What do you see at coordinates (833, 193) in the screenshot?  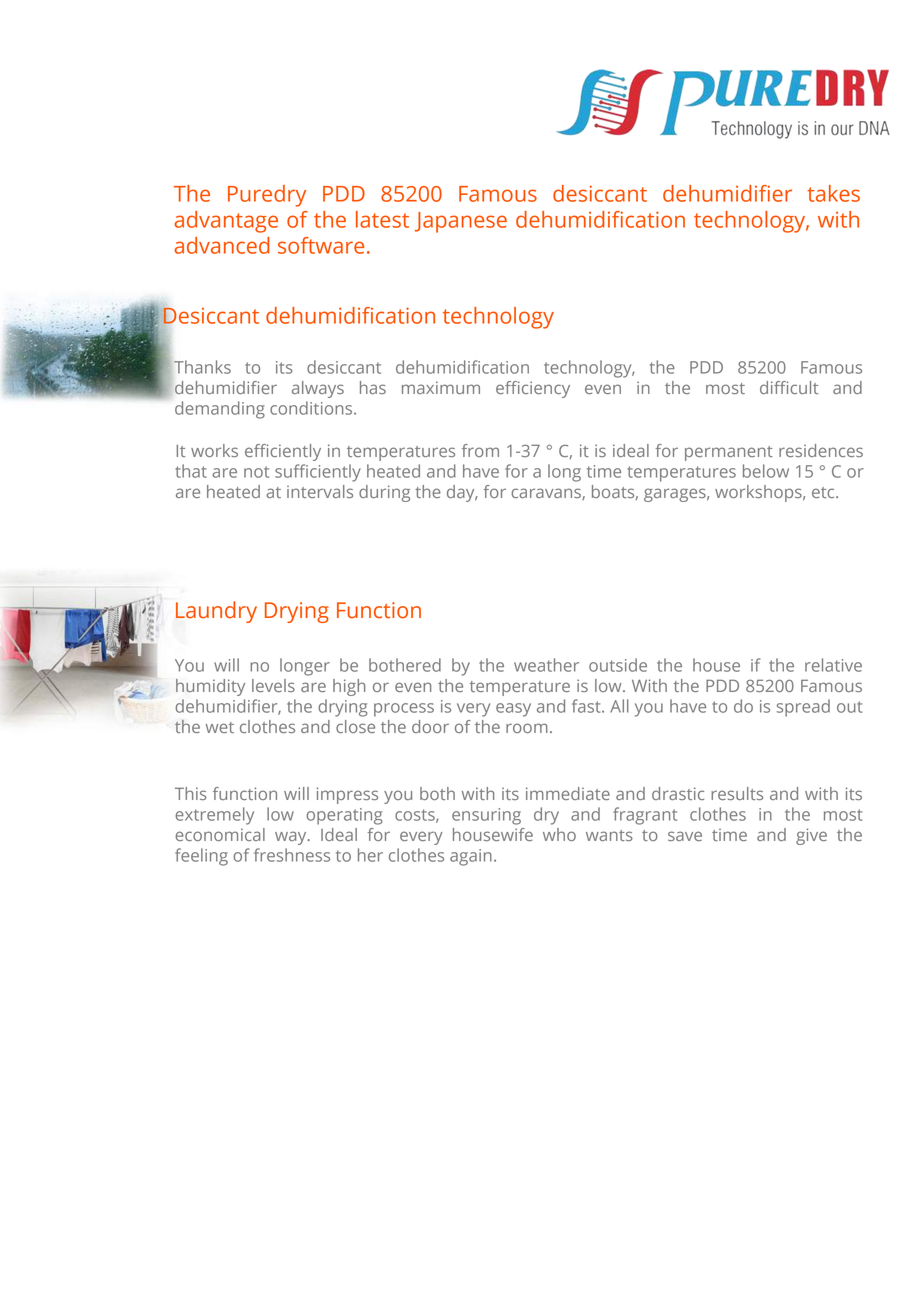 I see `takes` at bounding box center [833, 193].
